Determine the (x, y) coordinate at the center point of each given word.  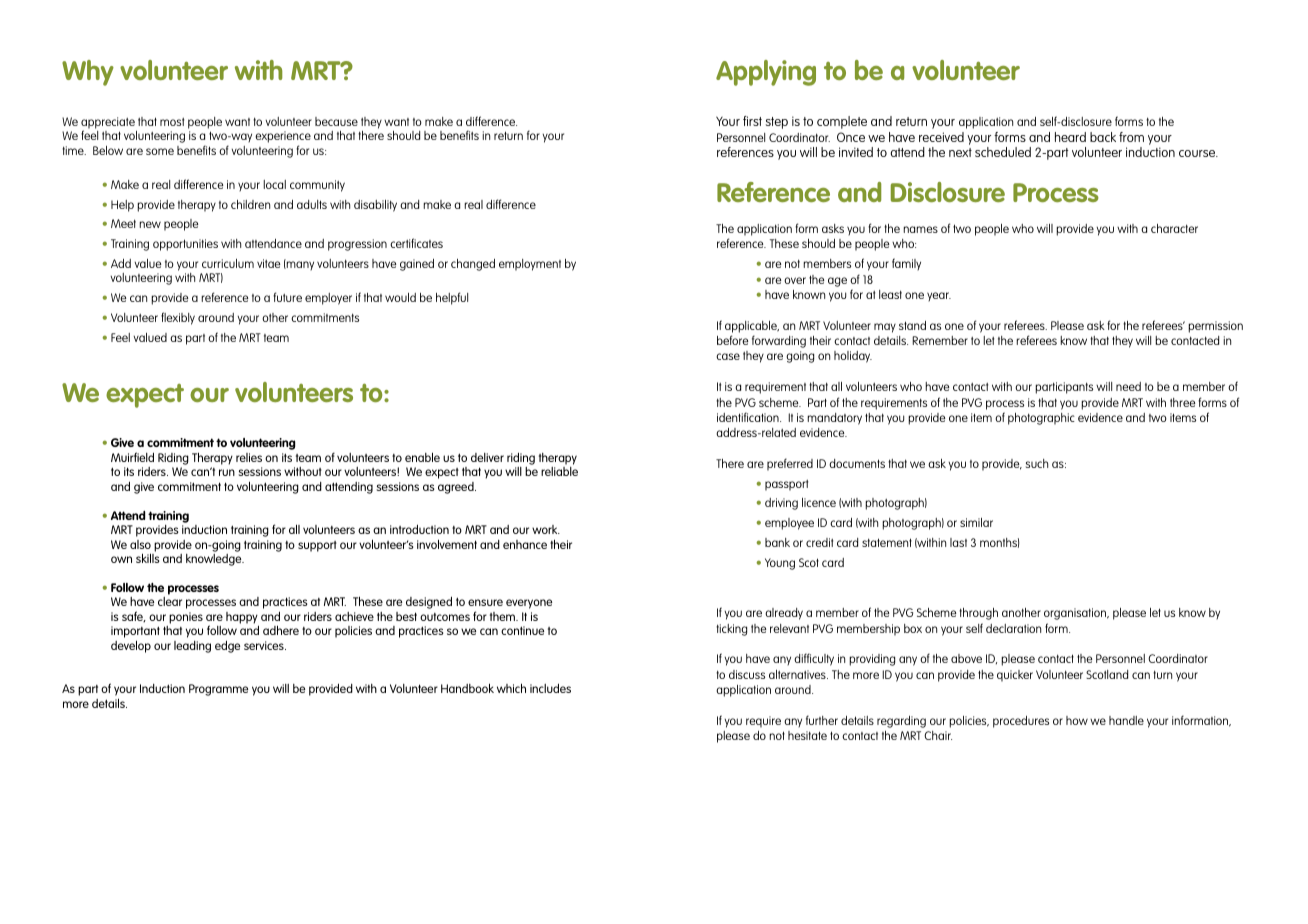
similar (976, 522)
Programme (218, 690)
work (546, 529)
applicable (752, 327)
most (172, 122)
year (939, 296)
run (227, 472)
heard (1070, 137)
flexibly (178, 318)
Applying (766, 73)
